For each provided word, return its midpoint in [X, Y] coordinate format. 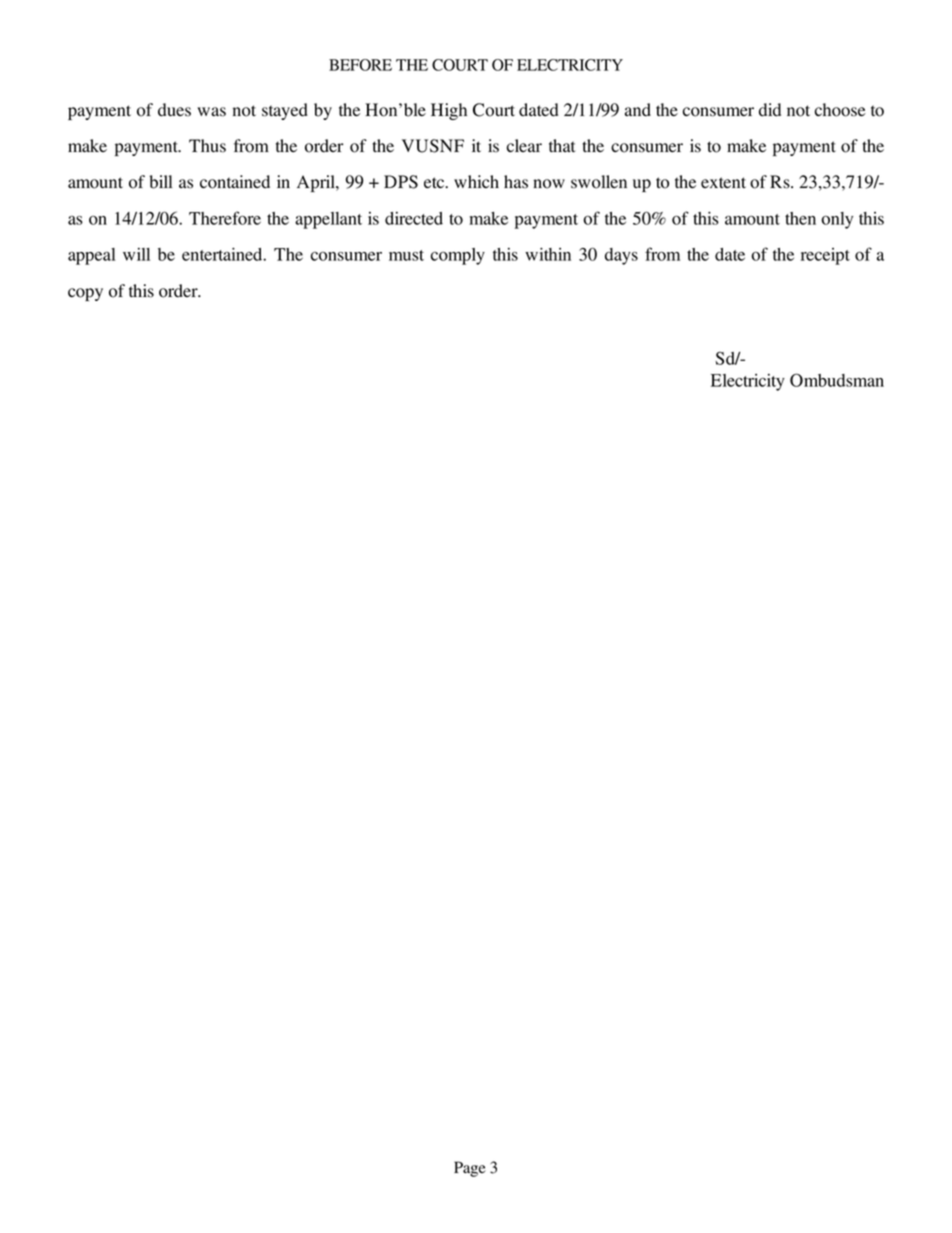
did [770, 110]
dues [174, 110]
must [406, 255]
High [449, 111]
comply [458, 256]
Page [470, 1169]
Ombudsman [837, 380]
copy [85, 294]
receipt [825, 256]
